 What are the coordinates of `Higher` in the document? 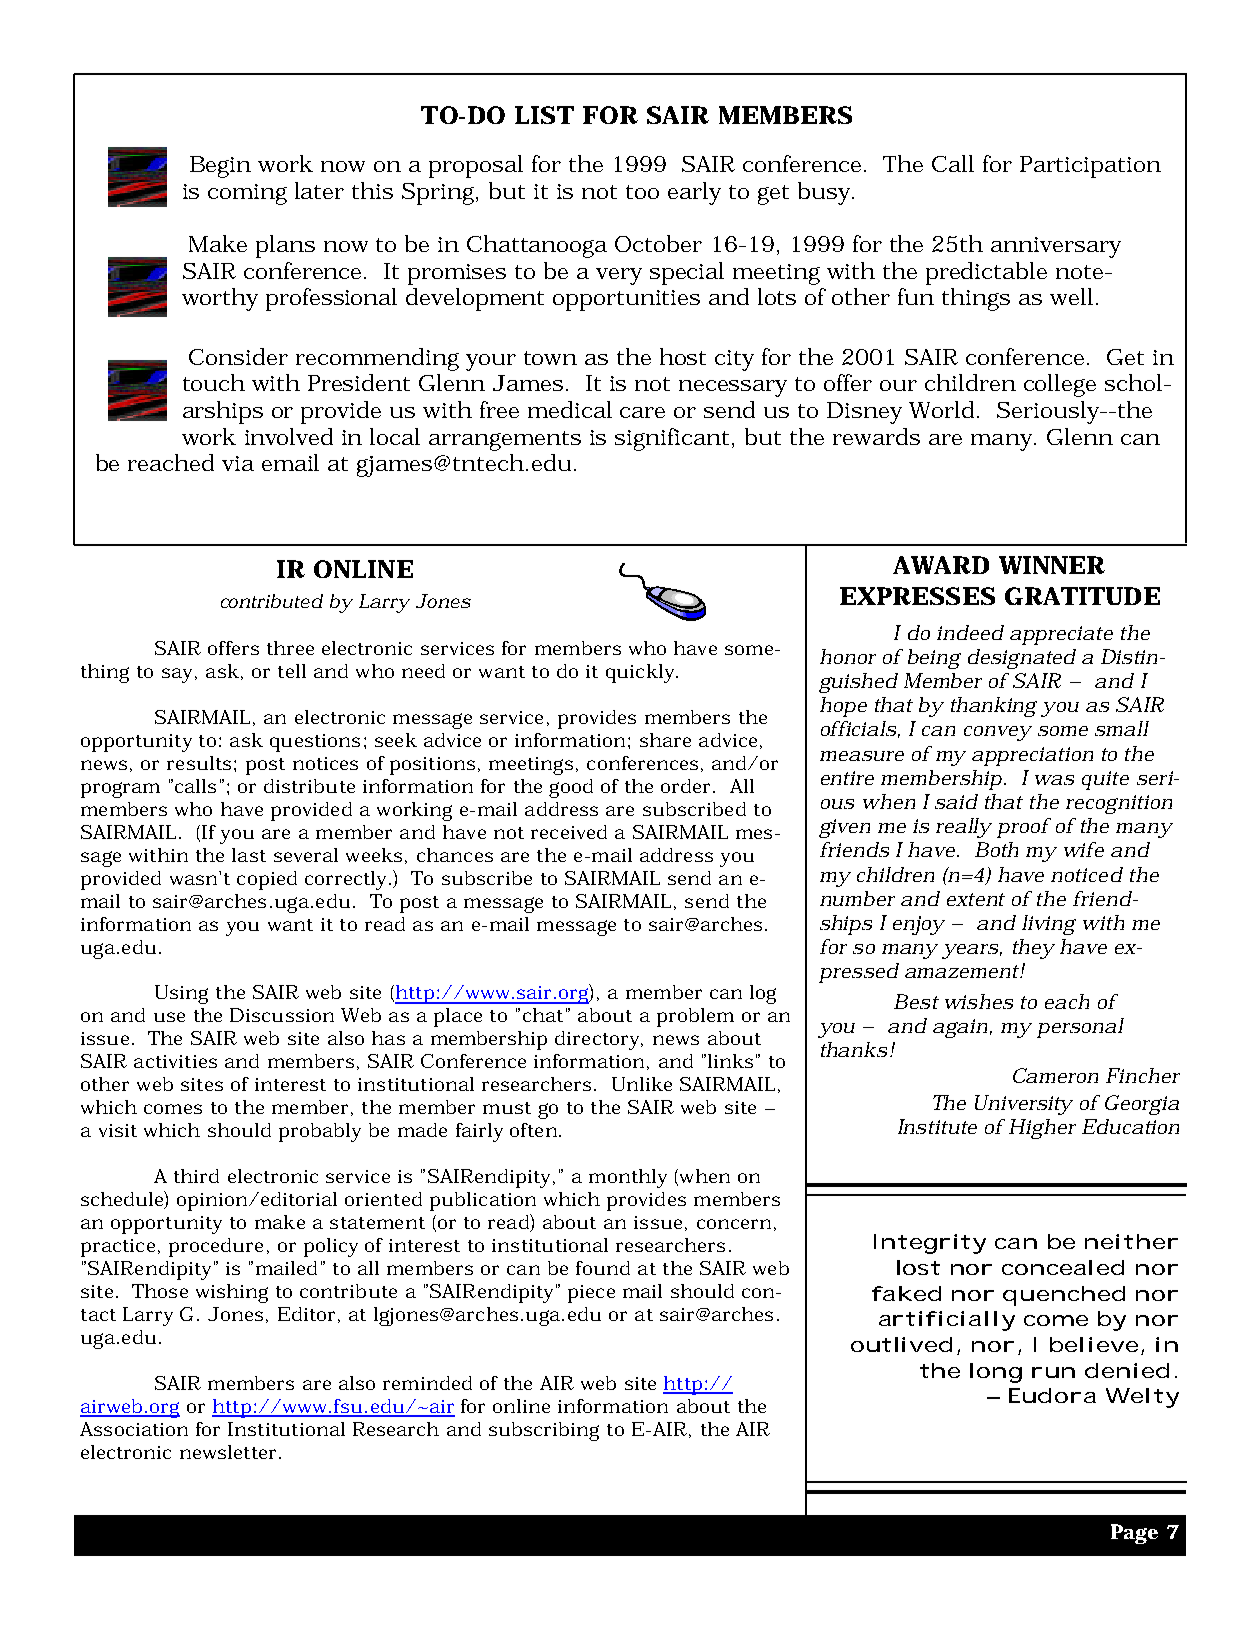 It's located at (1042, 1129).
